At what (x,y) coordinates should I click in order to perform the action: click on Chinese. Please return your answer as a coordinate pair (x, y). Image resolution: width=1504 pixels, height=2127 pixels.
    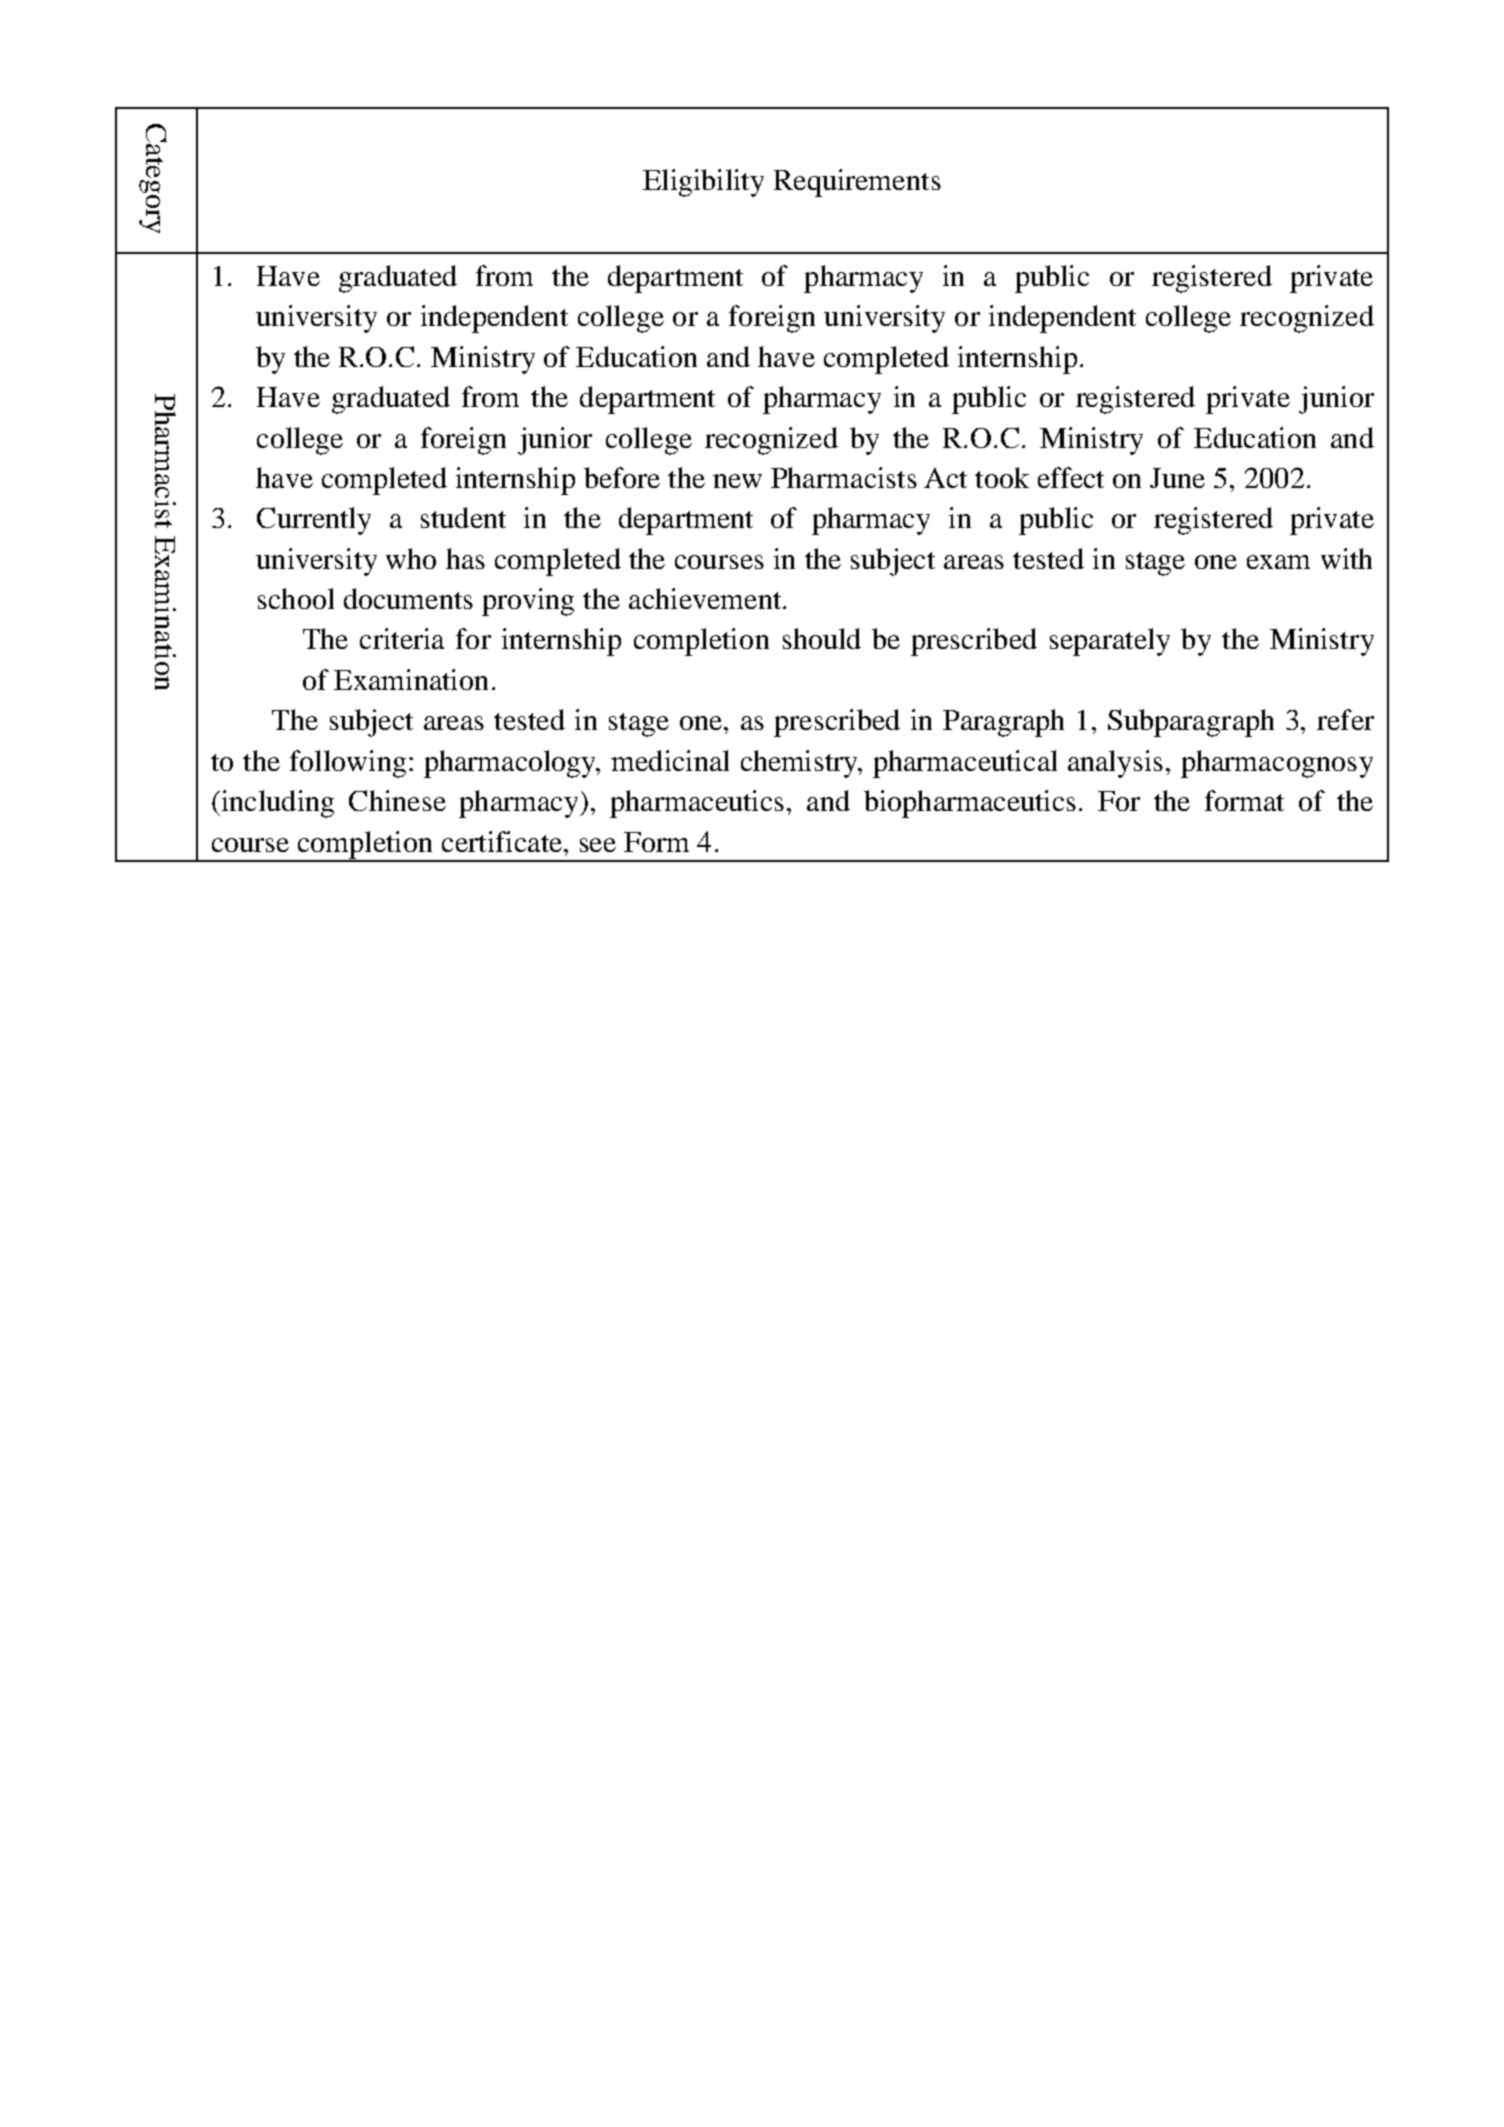
    Looking at the image, I should click on (397, 800).
